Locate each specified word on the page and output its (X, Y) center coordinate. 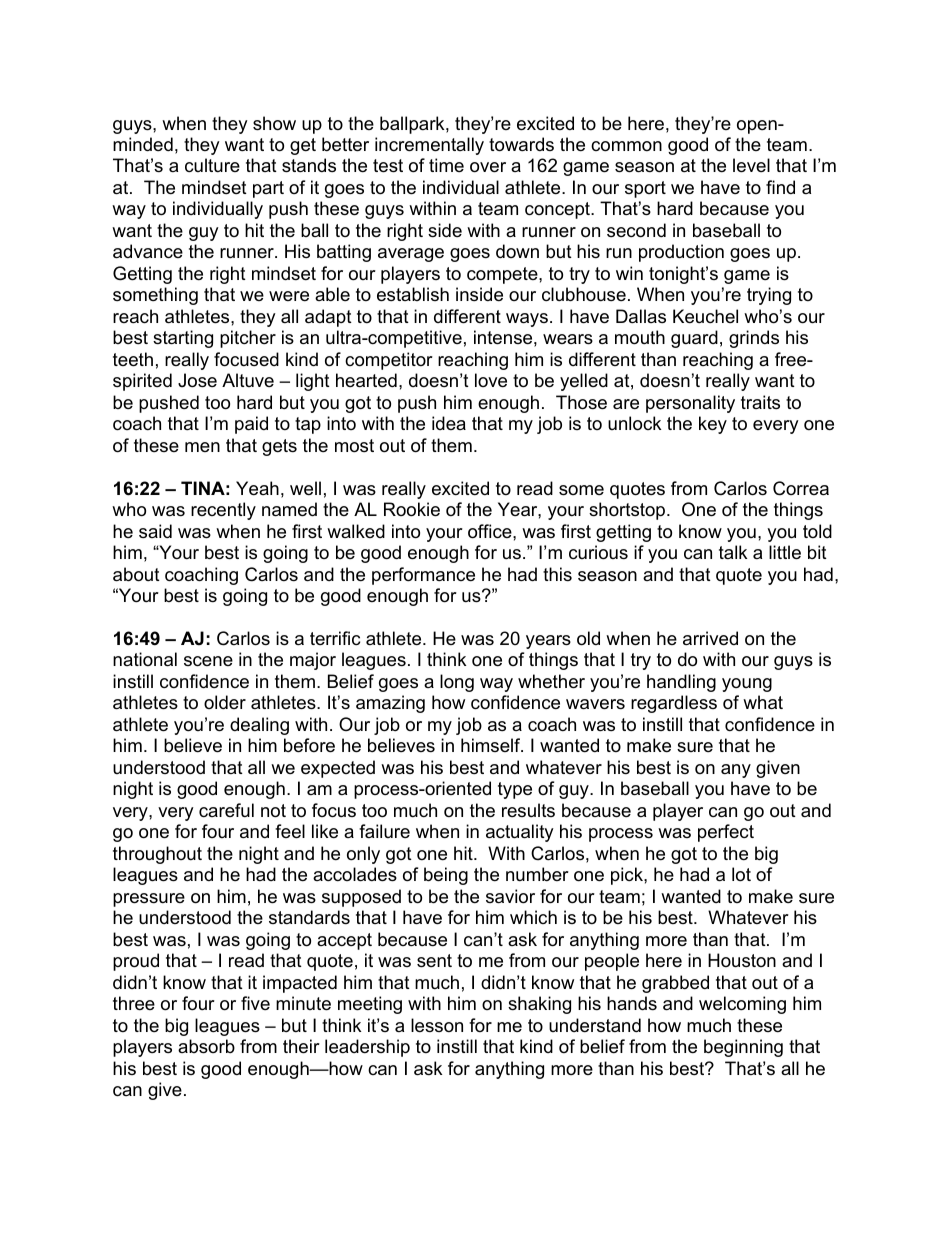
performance (423, 576)
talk (733, 552)
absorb (206, 1046)
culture (212, 165)
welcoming (742, 1005)
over (488, 167)
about (136, 574)
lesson (437, 1025)
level (751, 165)
